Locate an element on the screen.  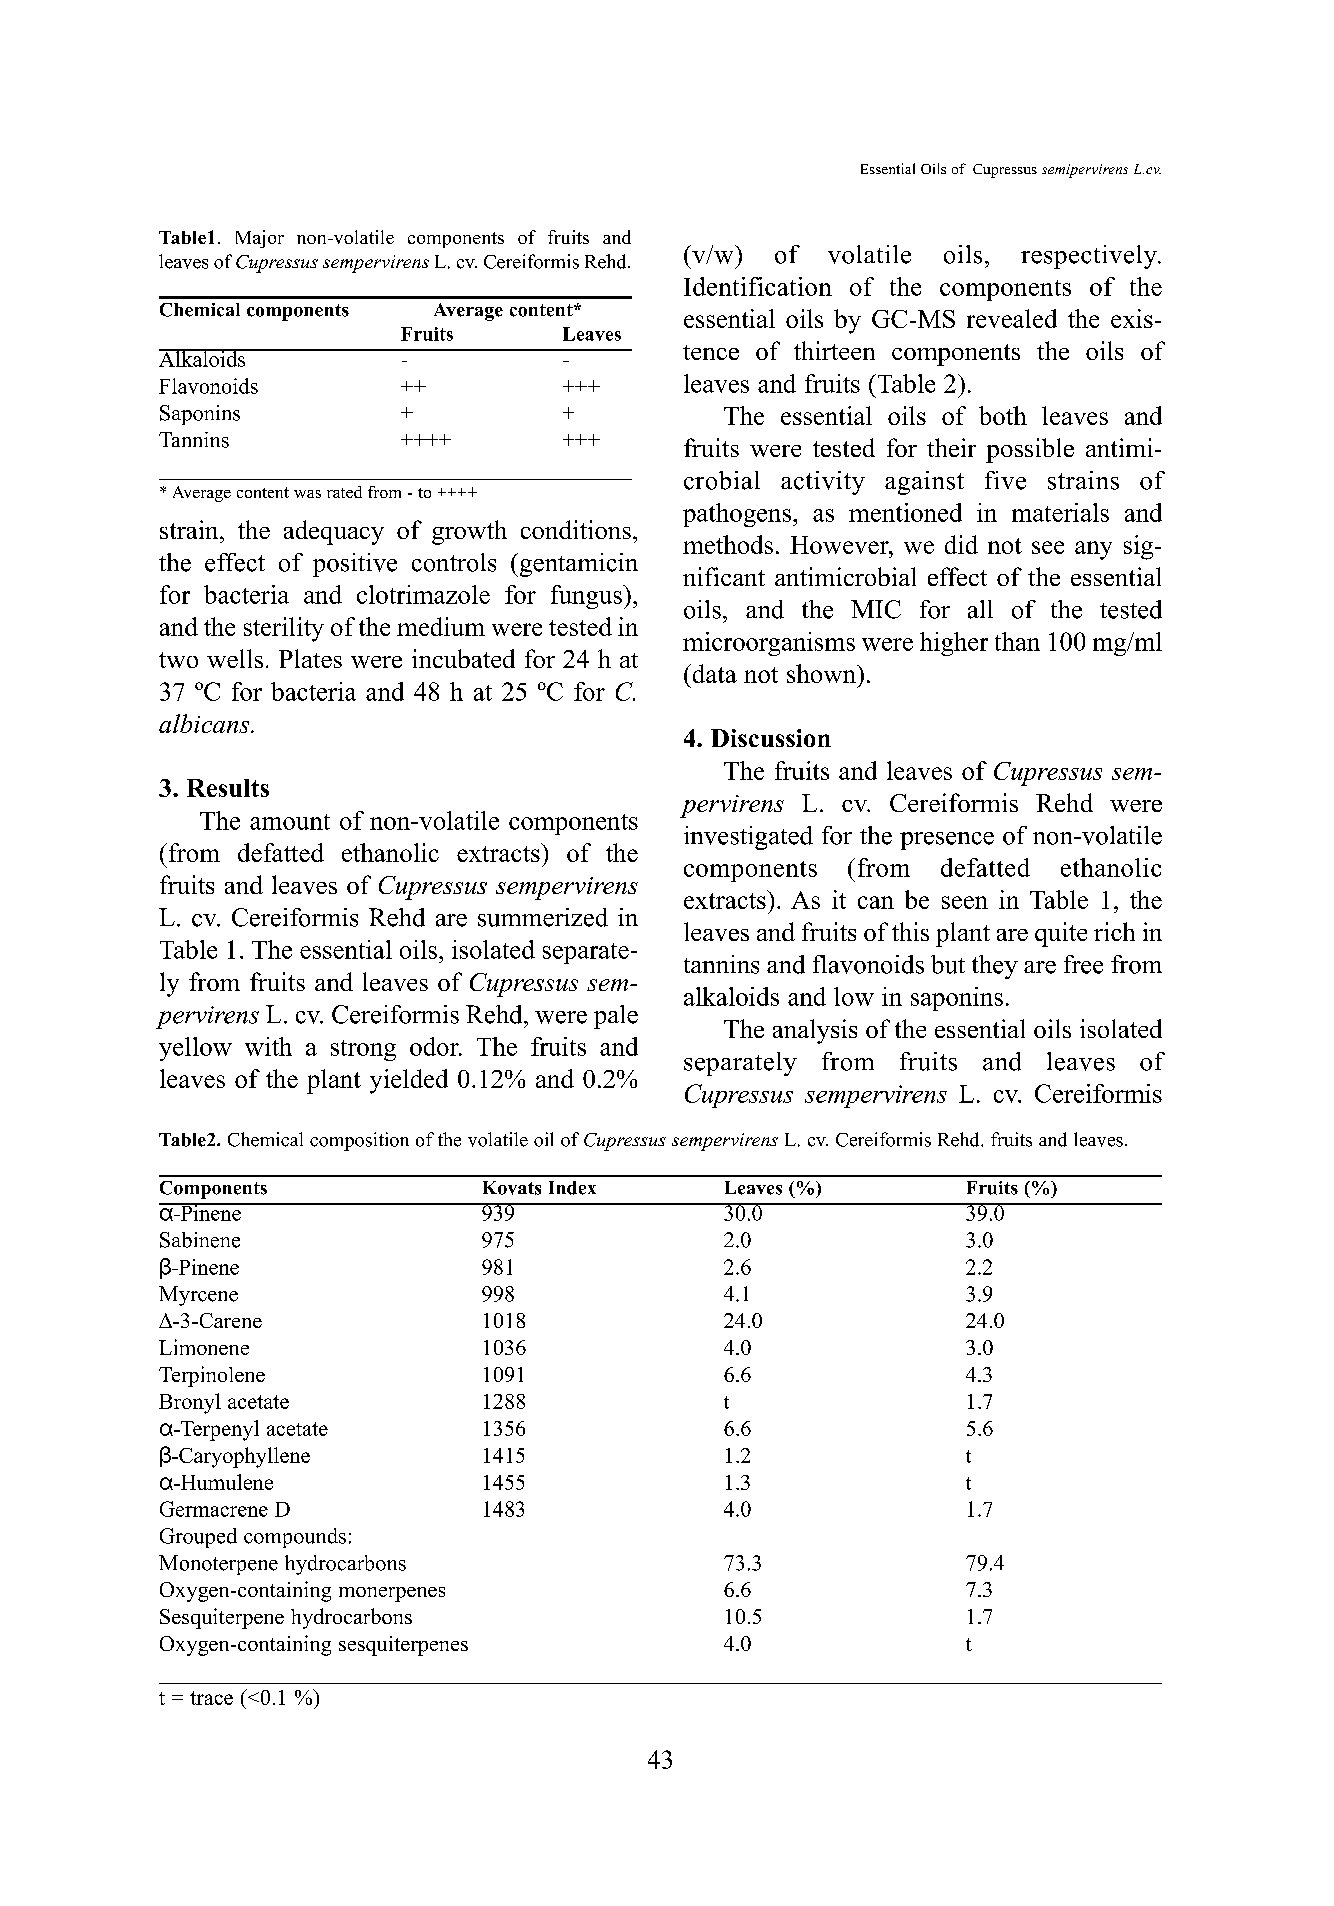
sterility is located at coordinates (284, 629).
